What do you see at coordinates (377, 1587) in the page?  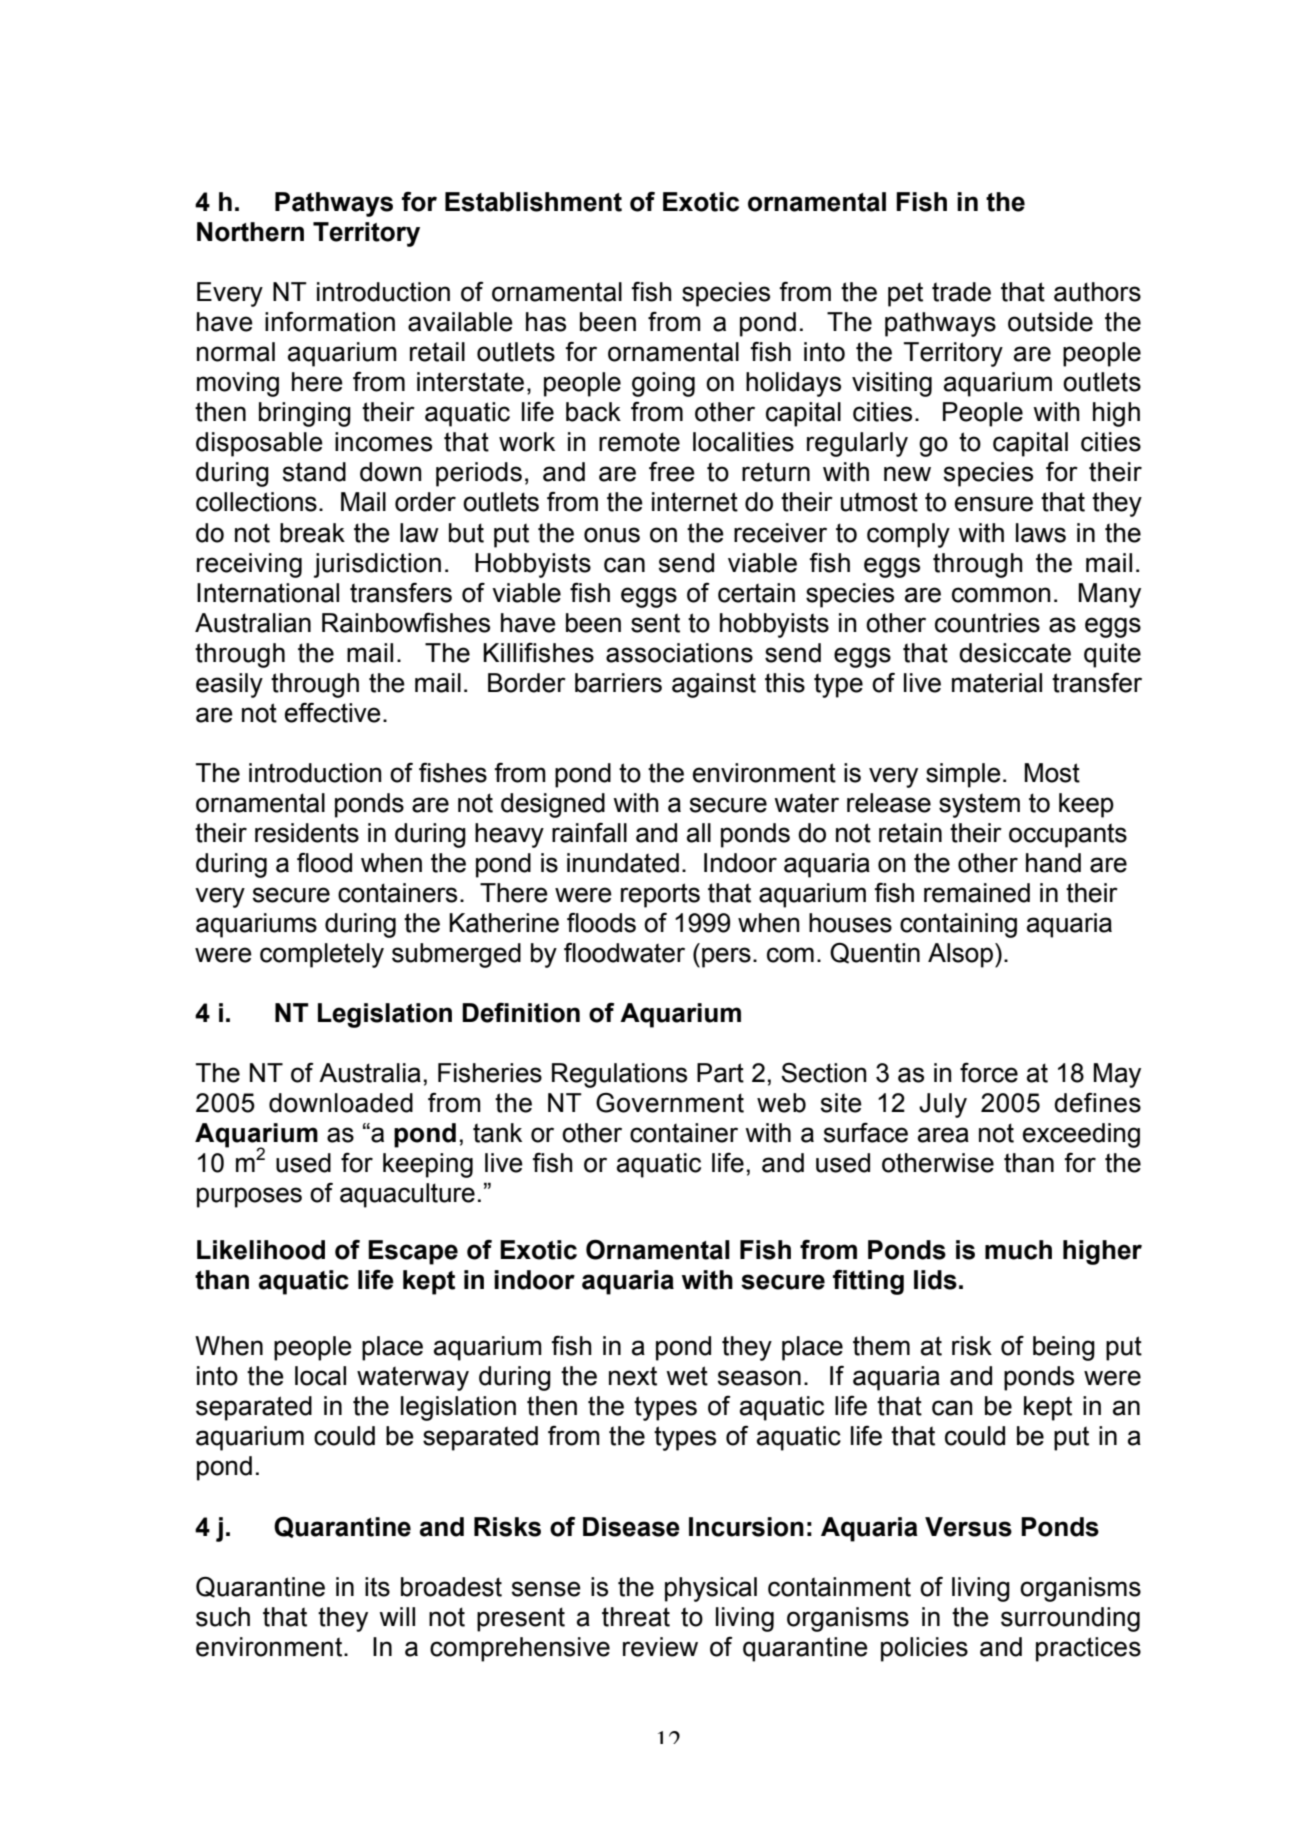 I see `its` at bounding box center [377, 1587].
